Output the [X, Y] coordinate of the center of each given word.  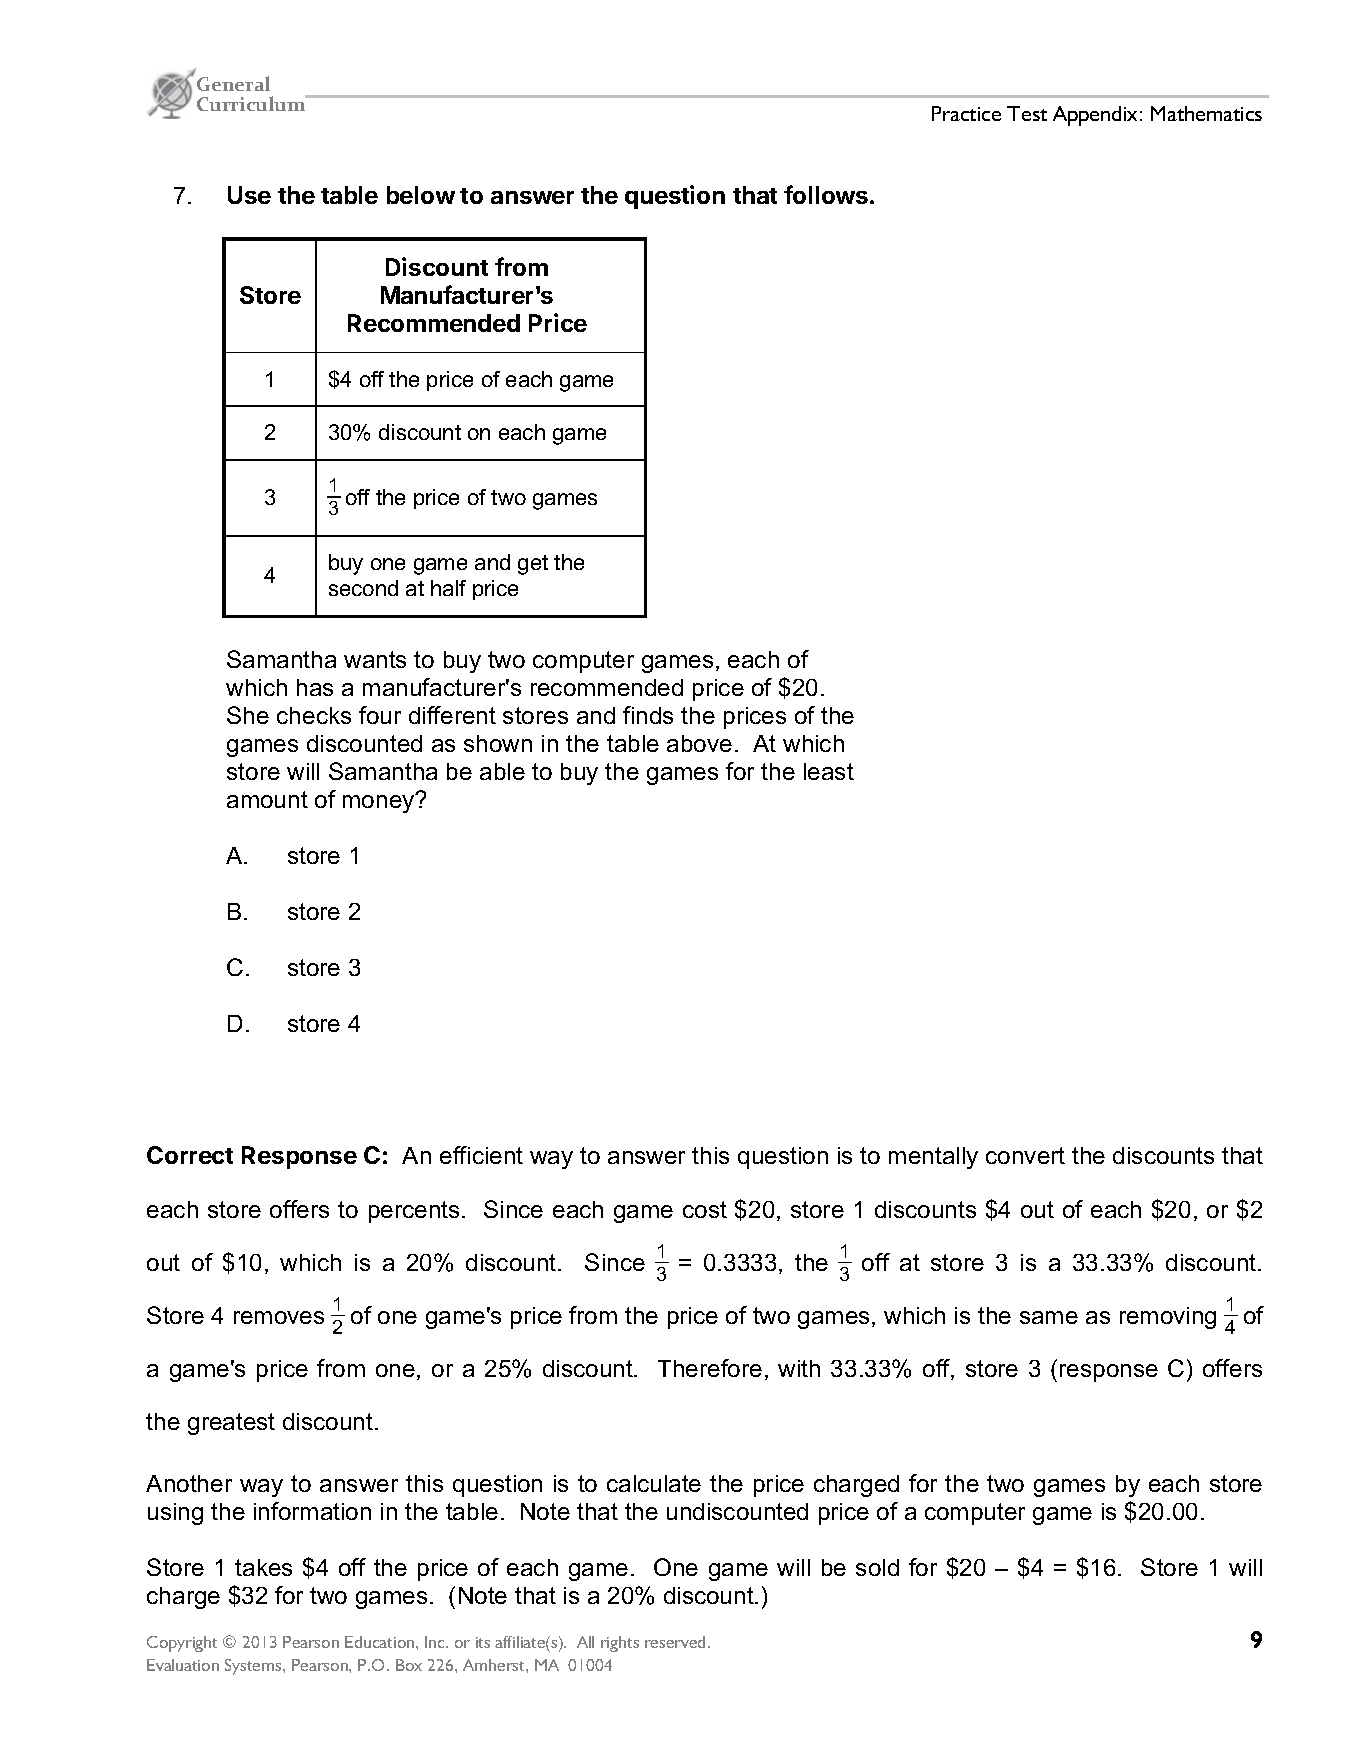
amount [267, 799]
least [829, 771]
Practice [966, 113]
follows [826, 194]
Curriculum [252, 103]
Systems [254, 1667]
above [699, 743]
